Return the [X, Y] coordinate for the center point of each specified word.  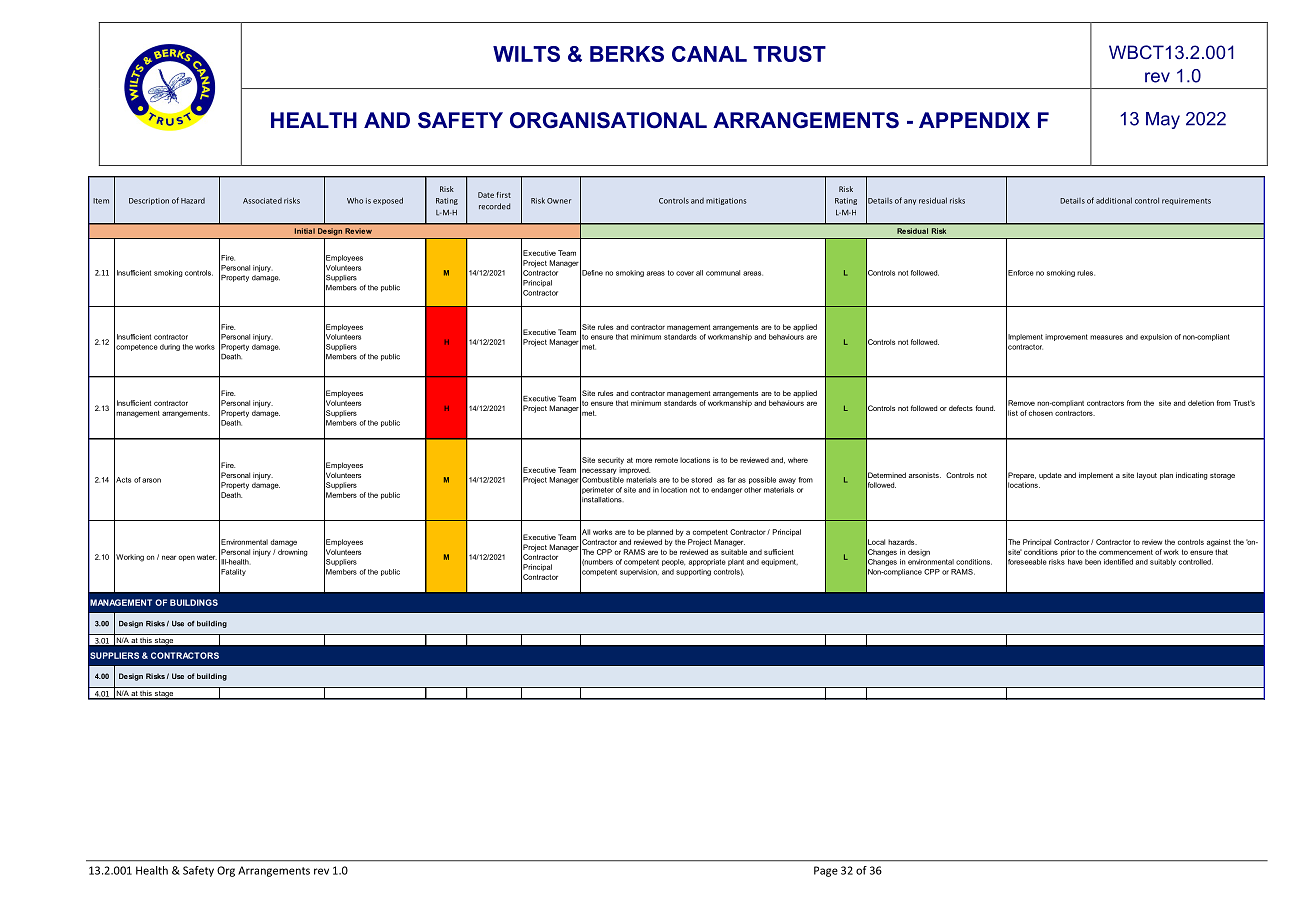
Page [826, 871]
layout [1147, 476]
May [1163, 120]
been [1093, 562]
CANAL [709, 54]
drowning [293, 553]
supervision [639, 572]
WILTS [526, 54]
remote [666, 460]
